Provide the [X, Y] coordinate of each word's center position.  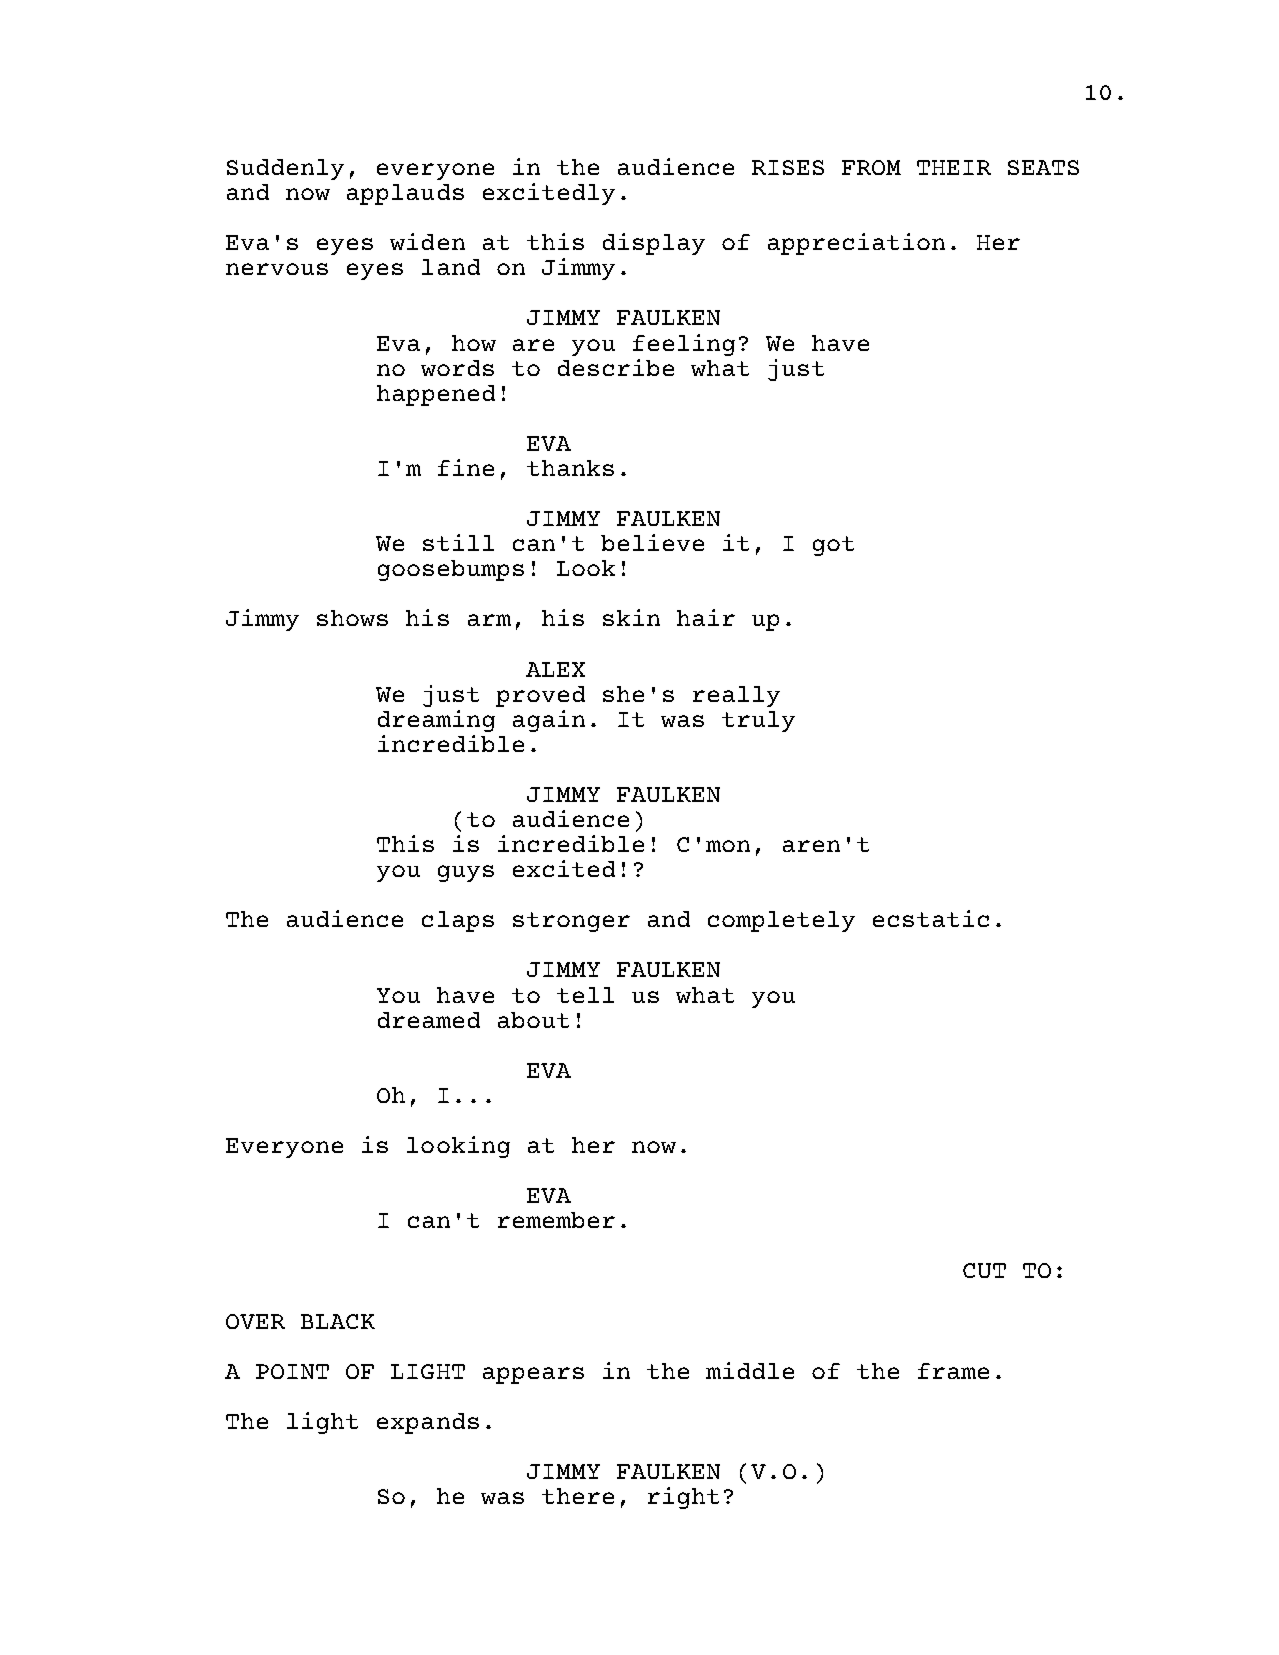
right [683, 1498]
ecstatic [931, 918]
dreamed [429, 1020]
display [654, 244]
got [833, 546]
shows [352, 618]
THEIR [954, 167]
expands [428, 1423]
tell [585, 995]
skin [631, 617]
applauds [405, 194]
